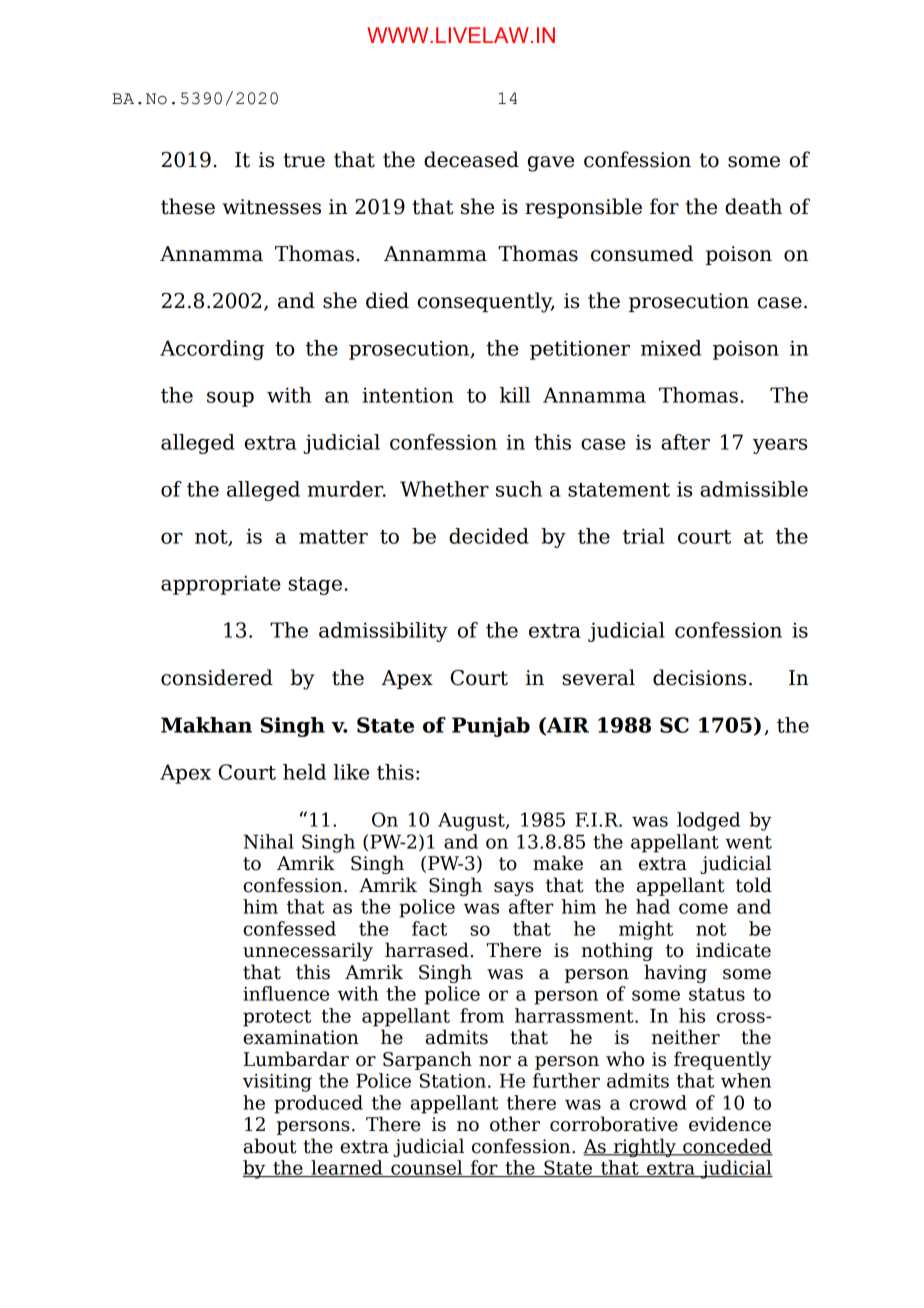  What do you see at coordinates (703, 908) in the screenshot?
I see `come` at bounding box center [703, 908].
